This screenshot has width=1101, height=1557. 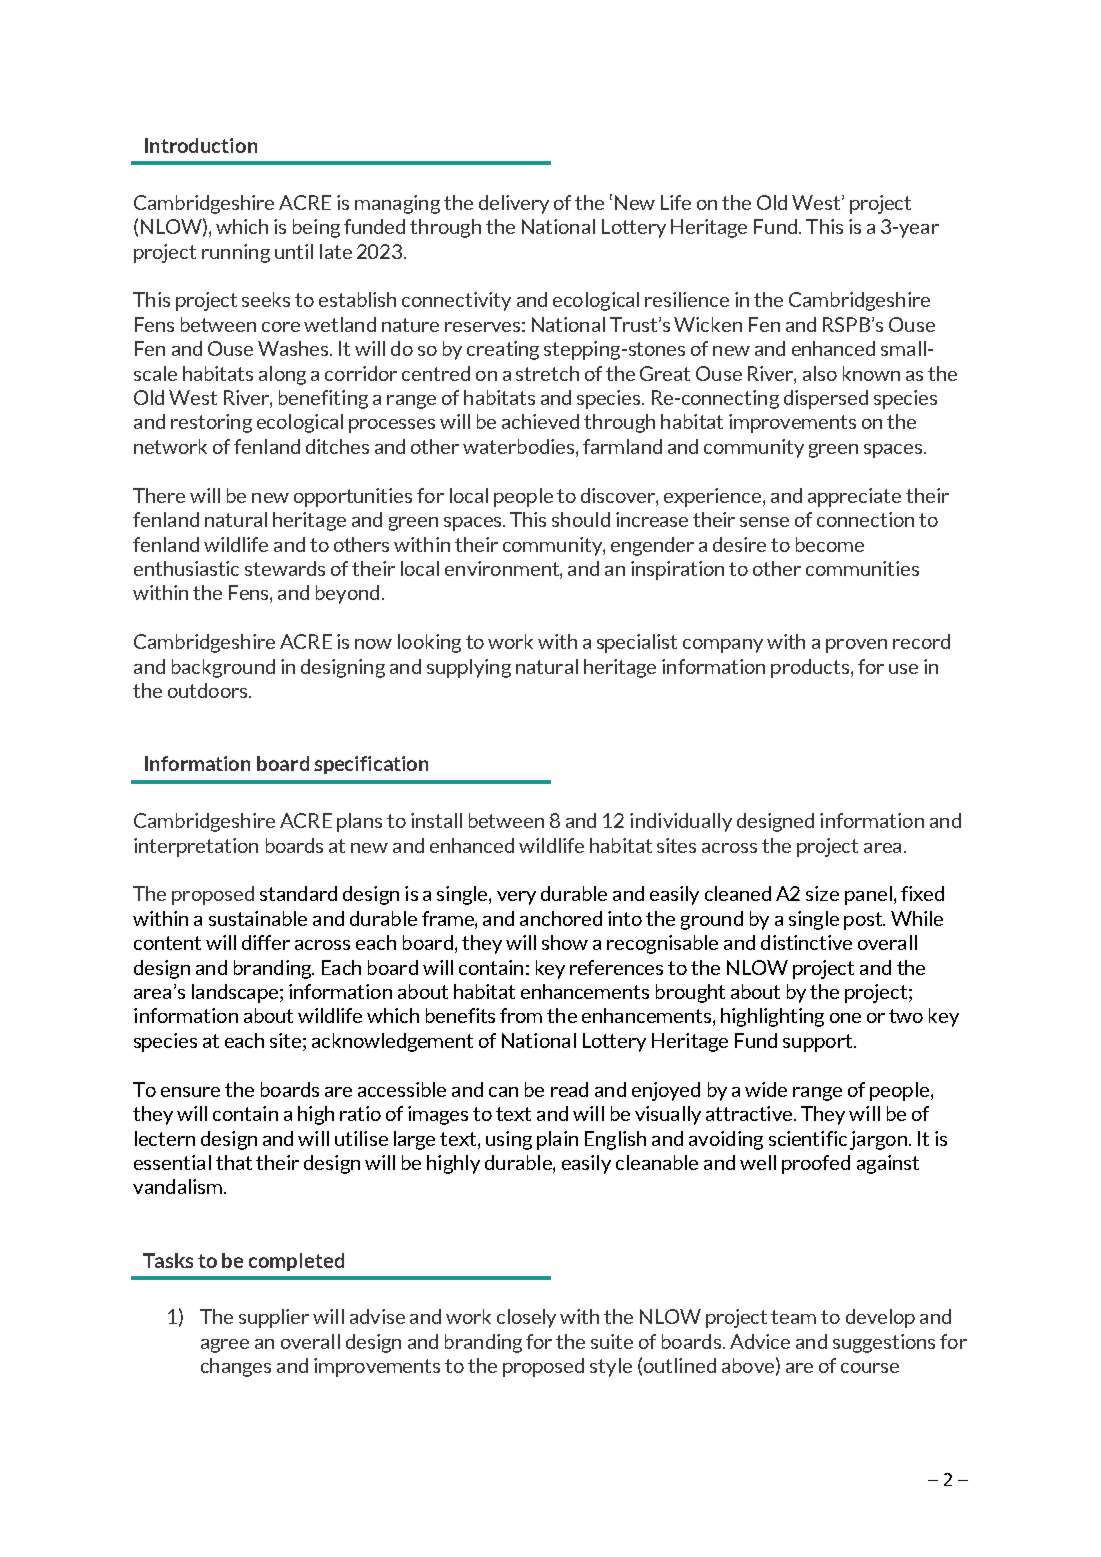 I want to click on resilience, so click(x=687, y=299).
